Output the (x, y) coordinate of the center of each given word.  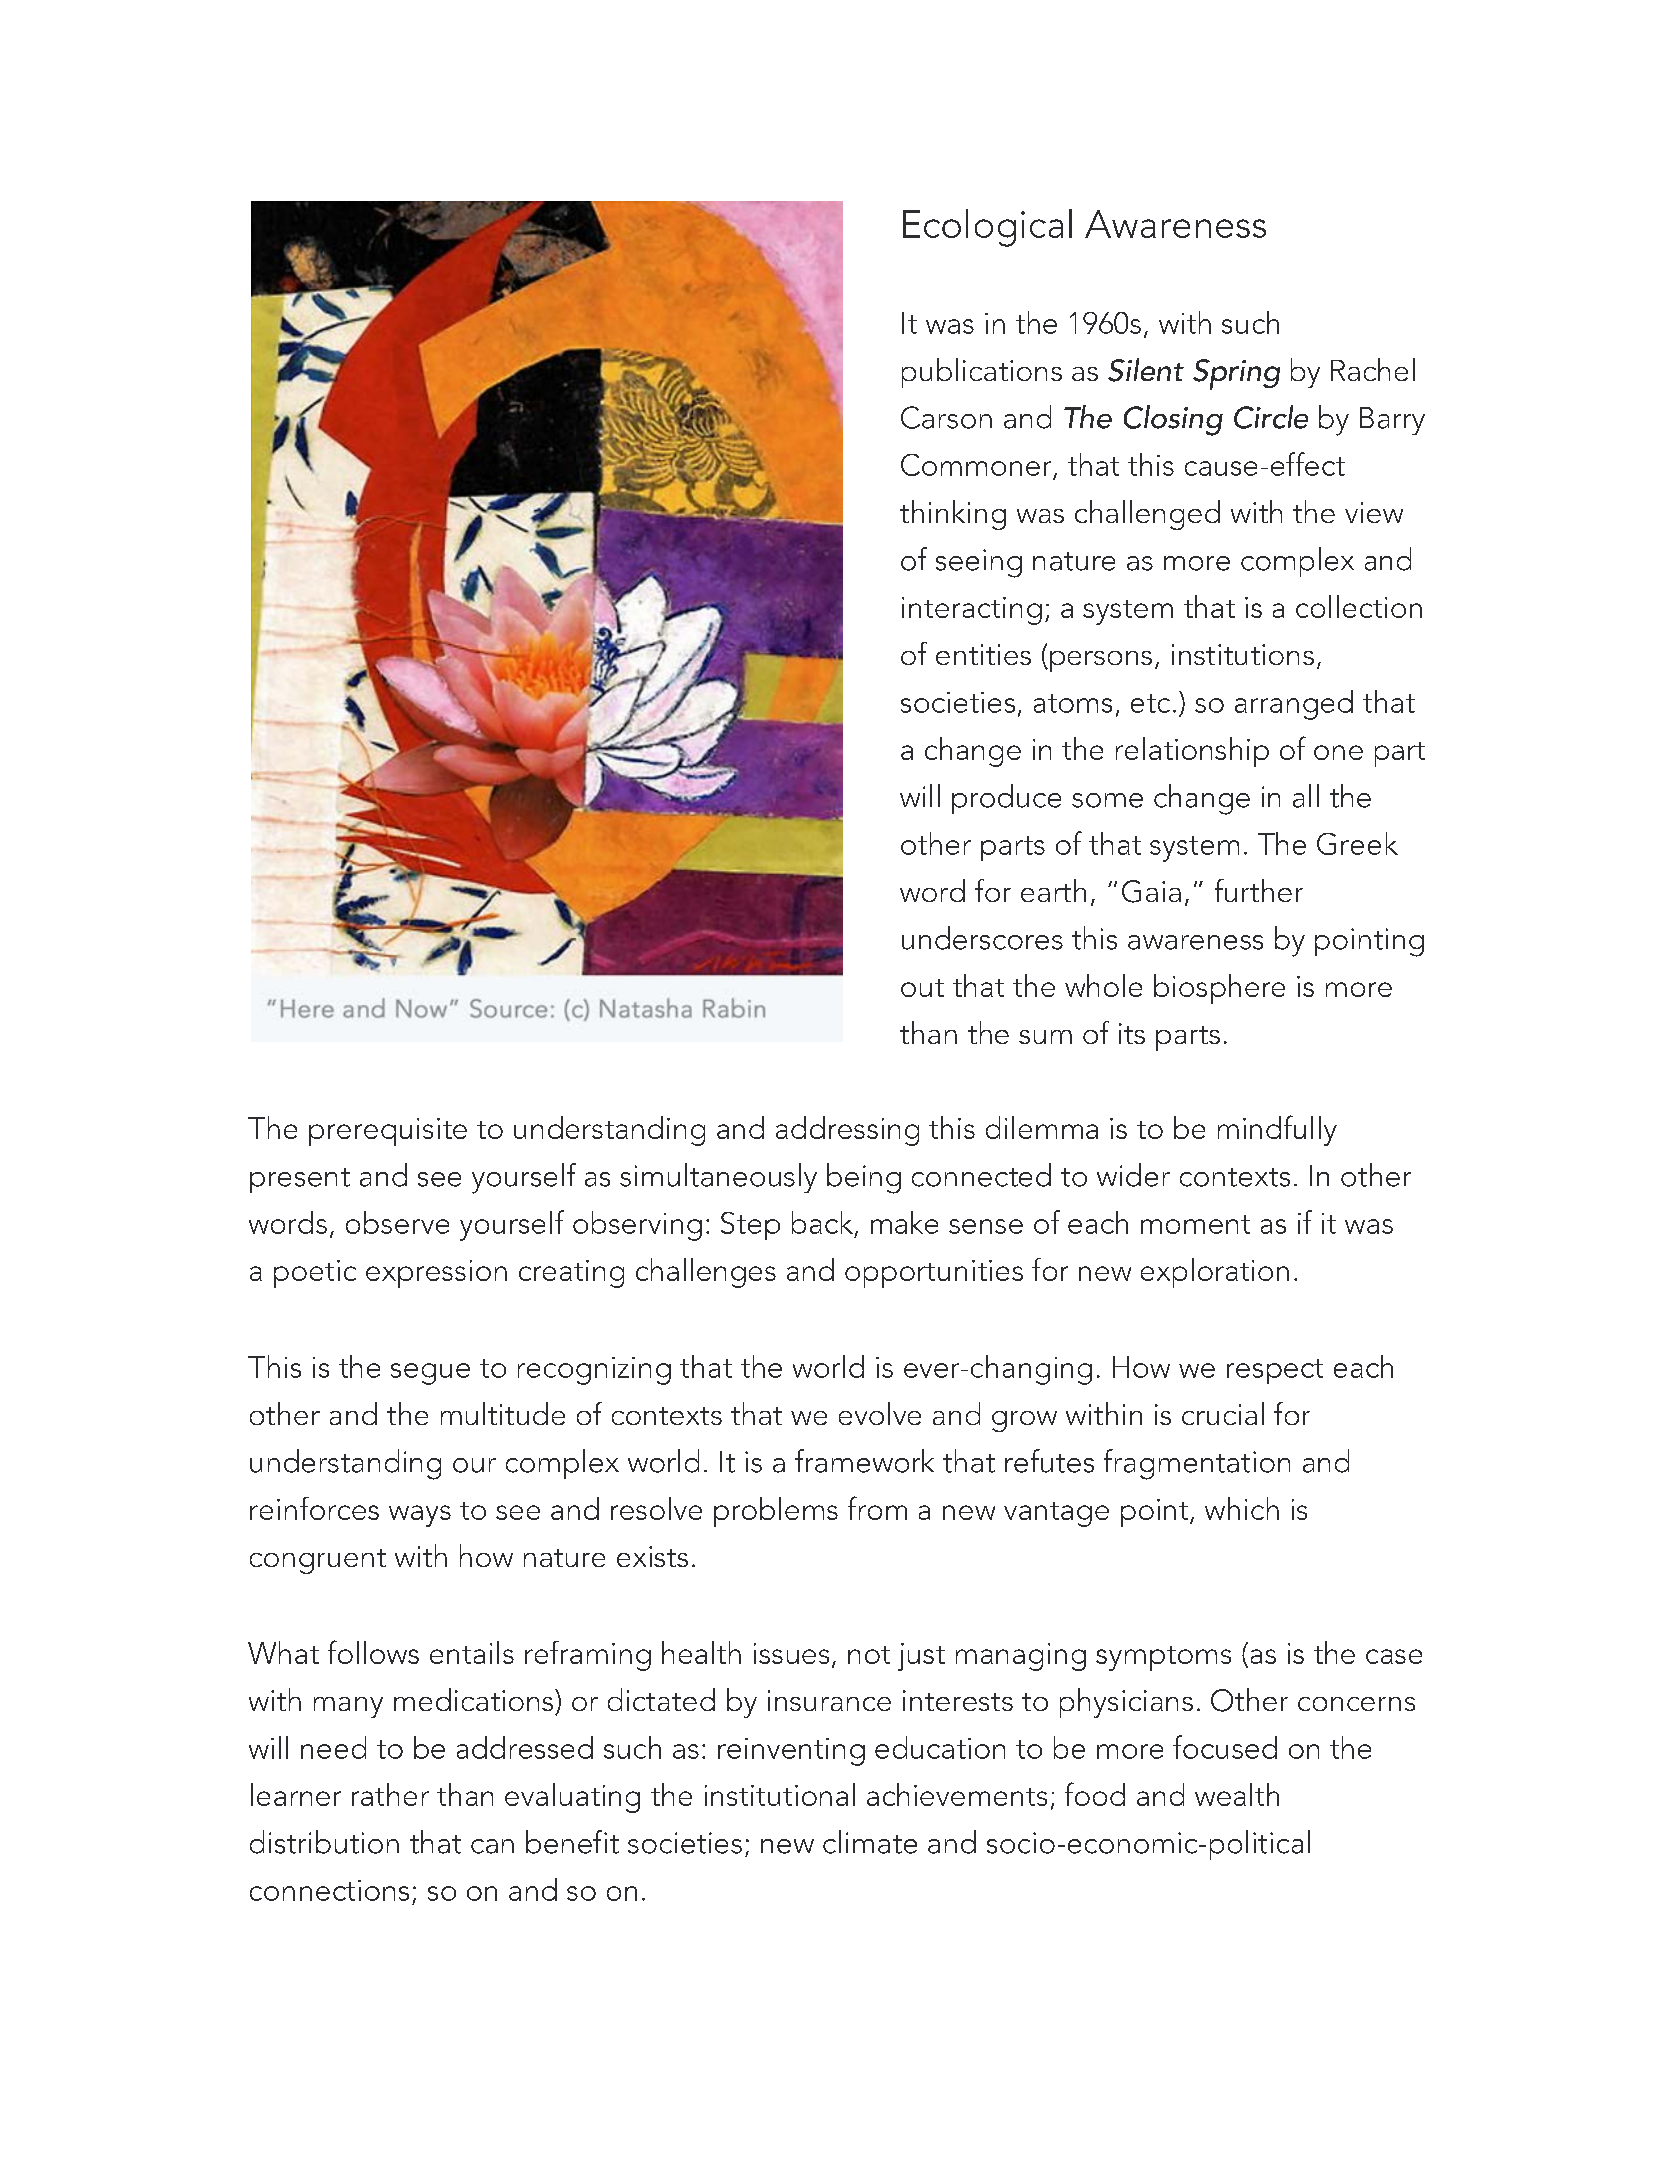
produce (1006, 799)
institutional (780, 1794)
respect (1275, 1371)
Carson (946, 417)
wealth (1237, 1794)
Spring (1236, 374)
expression (436, 1274)
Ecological (987, 228)
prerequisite (388, 1132)
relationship (1192, 752)
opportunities (934, 1274)
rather (390, 1794)
